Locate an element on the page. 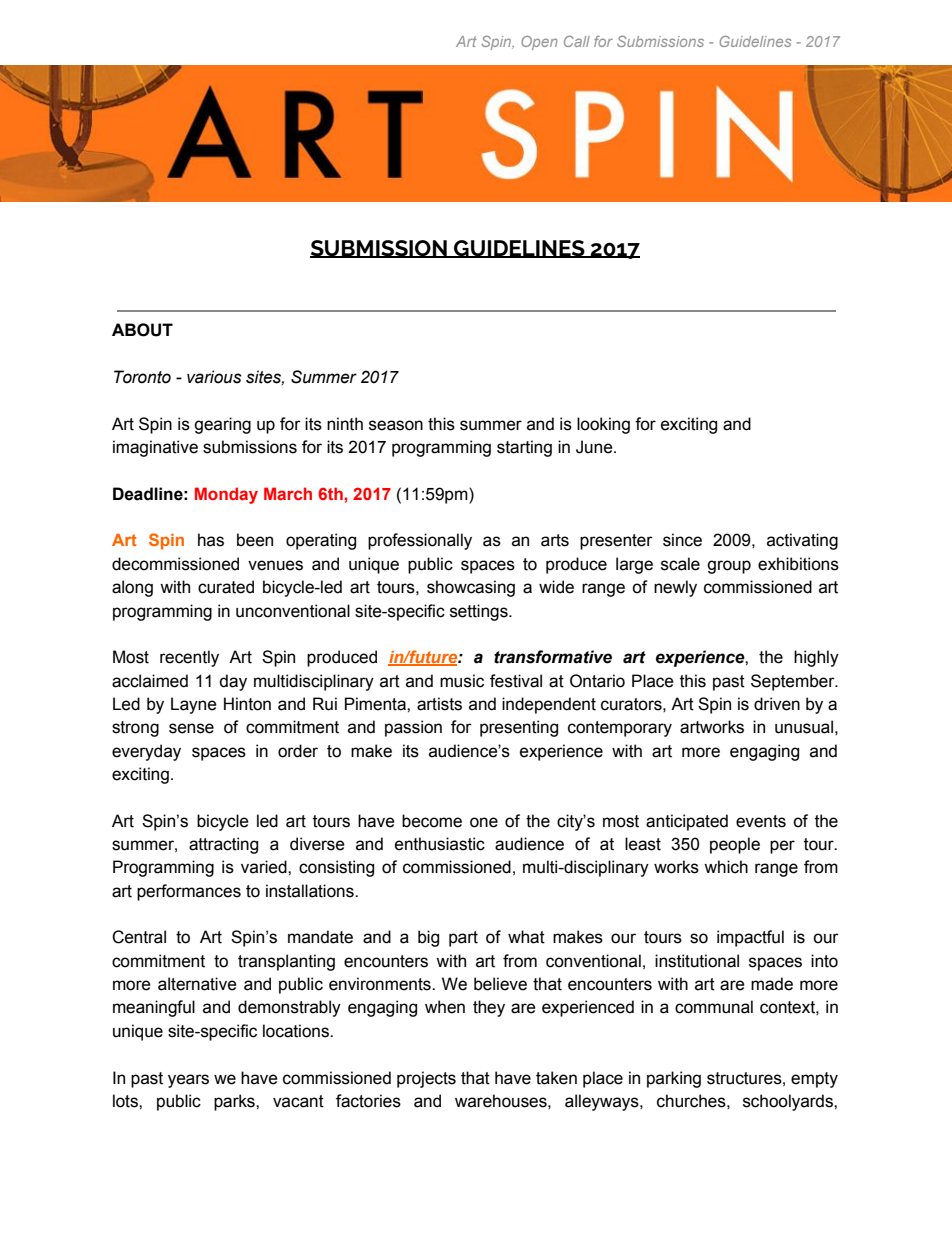  events is located at coordinates (761, 821).
